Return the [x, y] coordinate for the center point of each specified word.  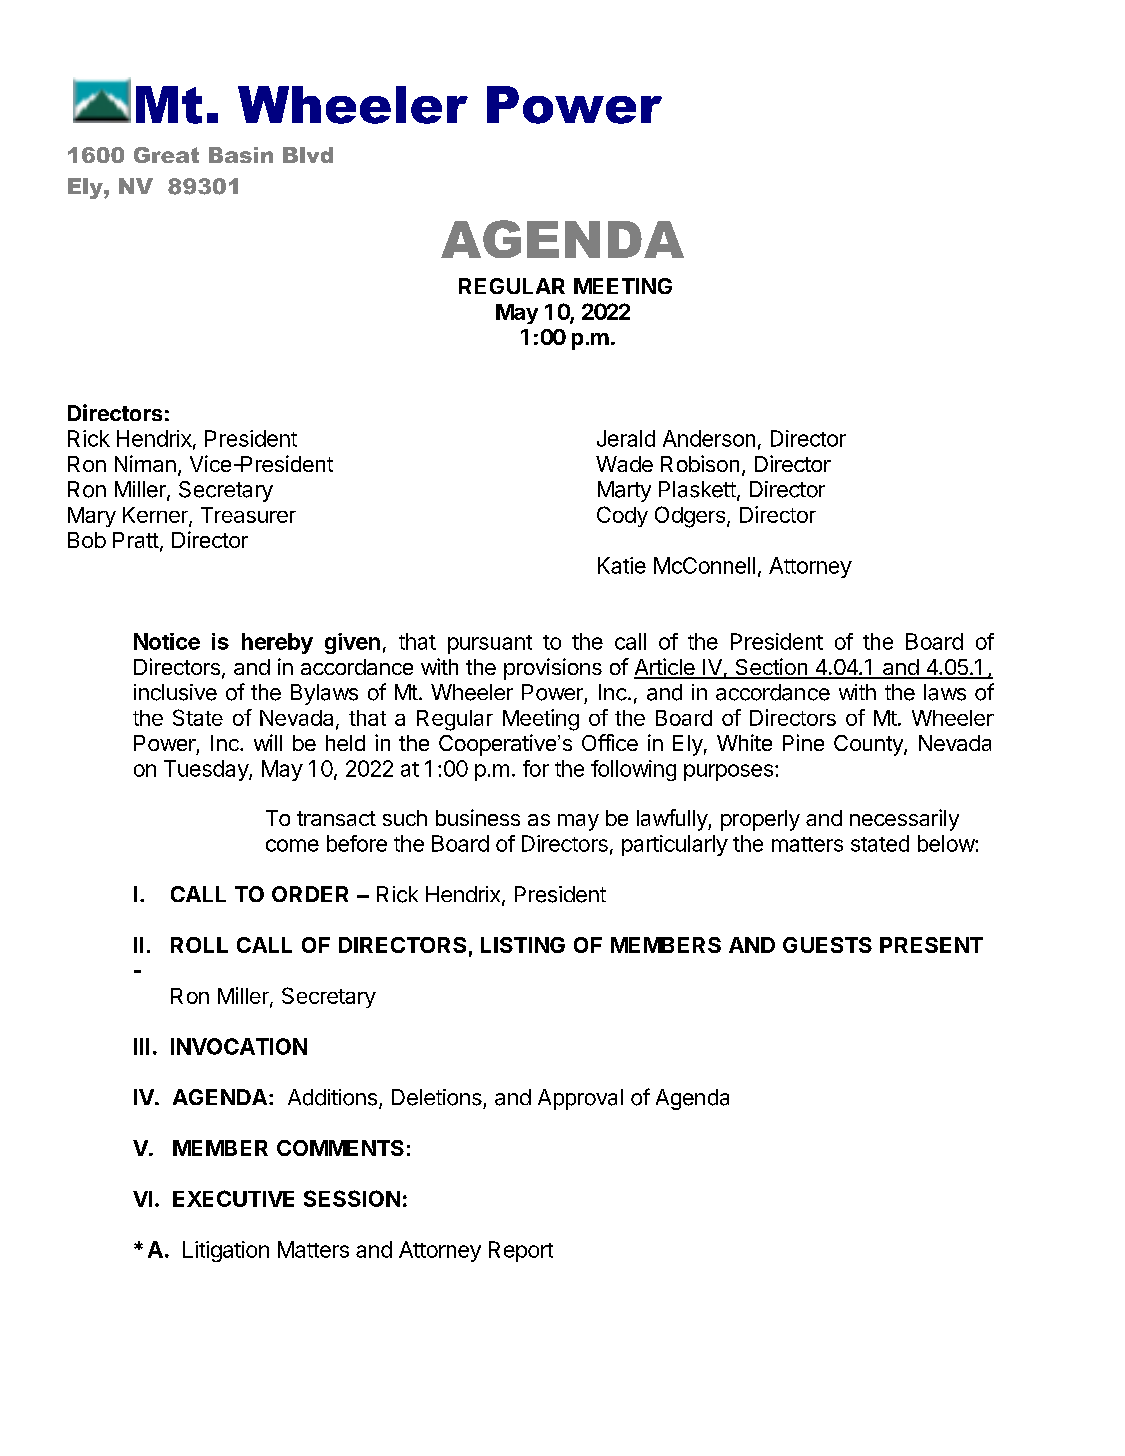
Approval [580, 1099]
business [478, 817]
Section [771, 668]
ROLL [199, 945]
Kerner [156, 516]
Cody [622, 516]
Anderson [709, 438]
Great [166, 155]
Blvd [308, 155]
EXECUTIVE [233, 1198]
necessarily [904, 820]
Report [521, 1251]
